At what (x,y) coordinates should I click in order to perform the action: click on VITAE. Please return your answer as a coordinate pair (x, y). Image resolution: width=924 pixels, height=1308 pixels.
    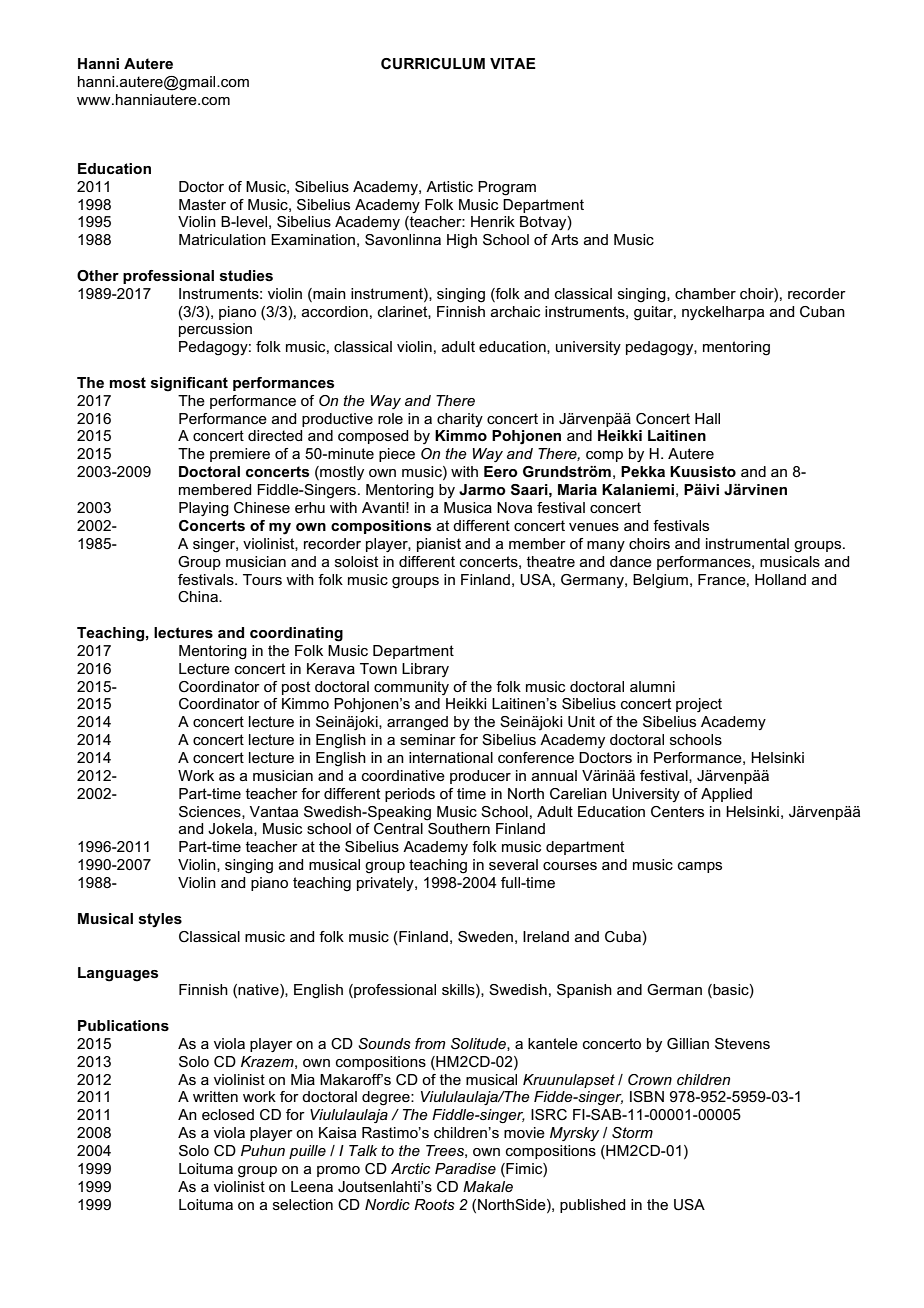
    Looking at the image, I should click on (513, 63).
